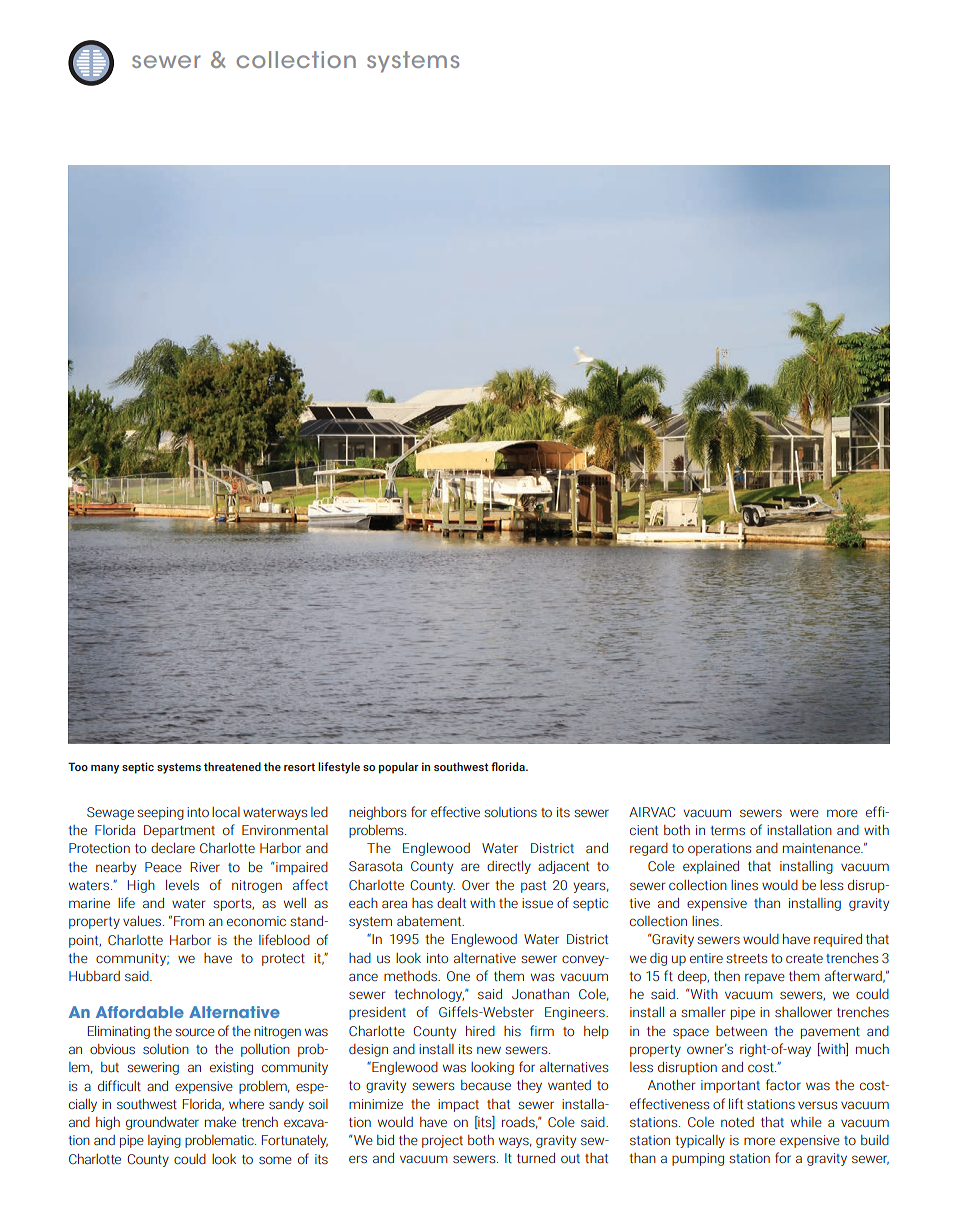 This screenshot has height=1232, width=958. What do you see at coordinates (711, 867) in the screenshot?
I see `explained` at bounding box center [711, 867].
